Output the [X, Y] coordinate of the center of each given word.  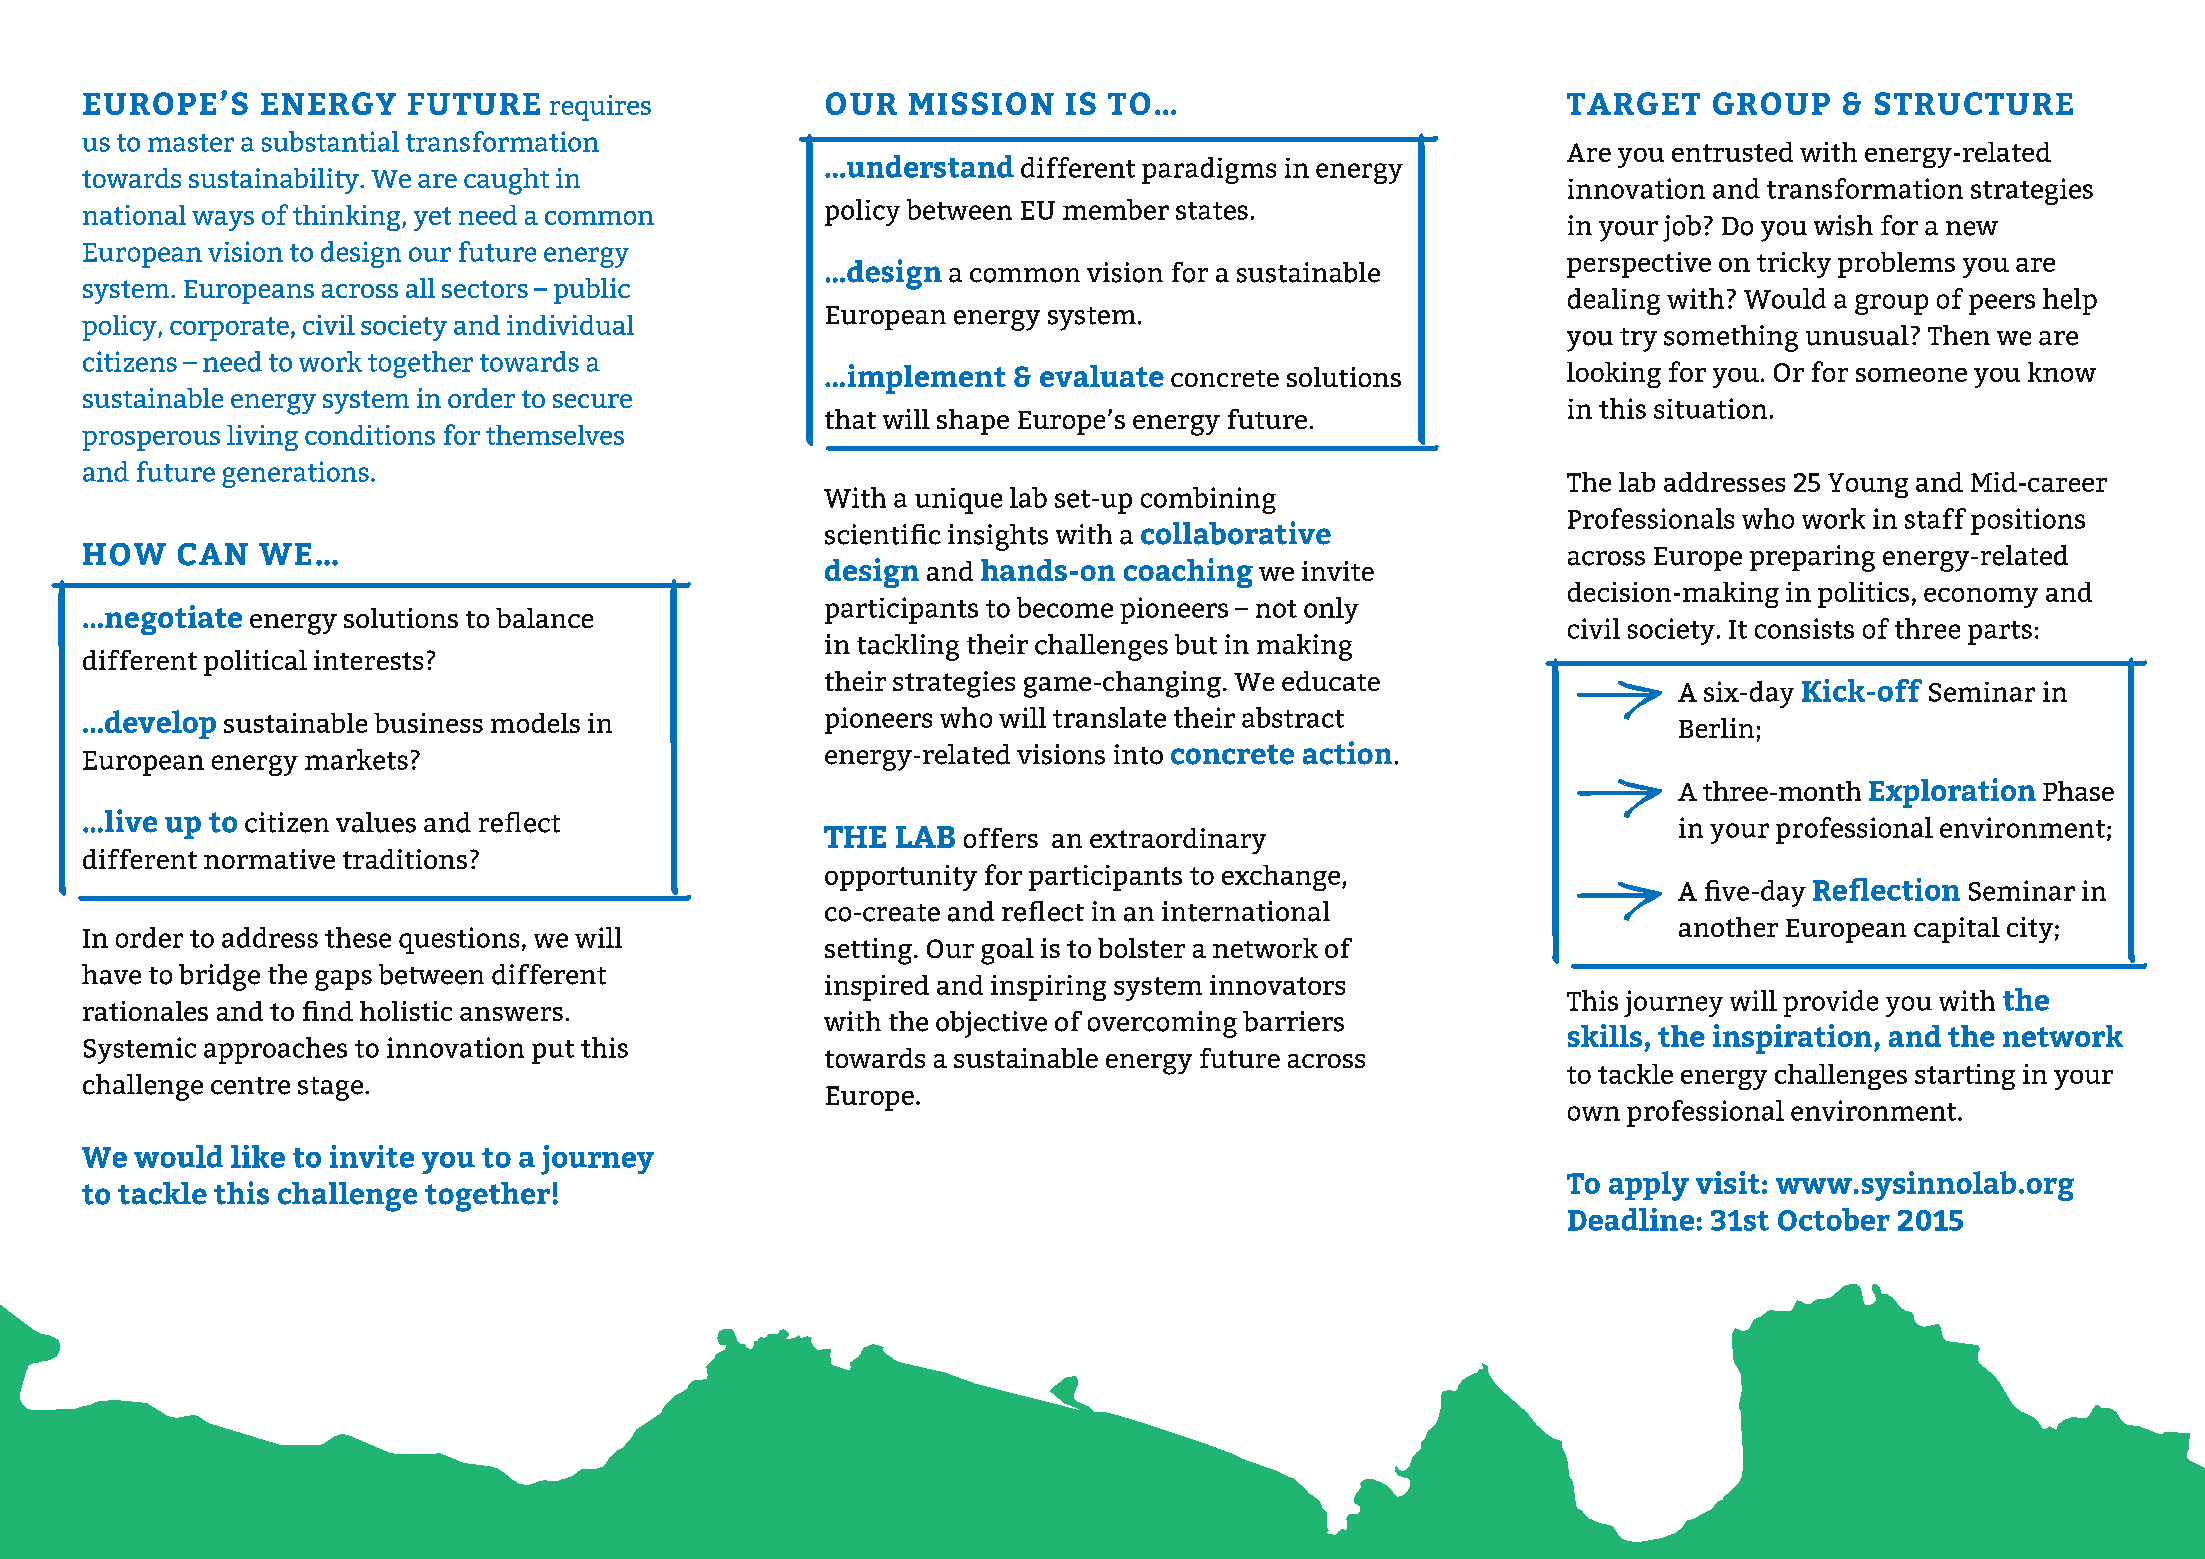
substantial [330, 141]
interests [368, 660]
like [258, 1156]
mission [981, 103]
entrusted [1732, 152]
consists [1804, 628]
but [1196, 644]
